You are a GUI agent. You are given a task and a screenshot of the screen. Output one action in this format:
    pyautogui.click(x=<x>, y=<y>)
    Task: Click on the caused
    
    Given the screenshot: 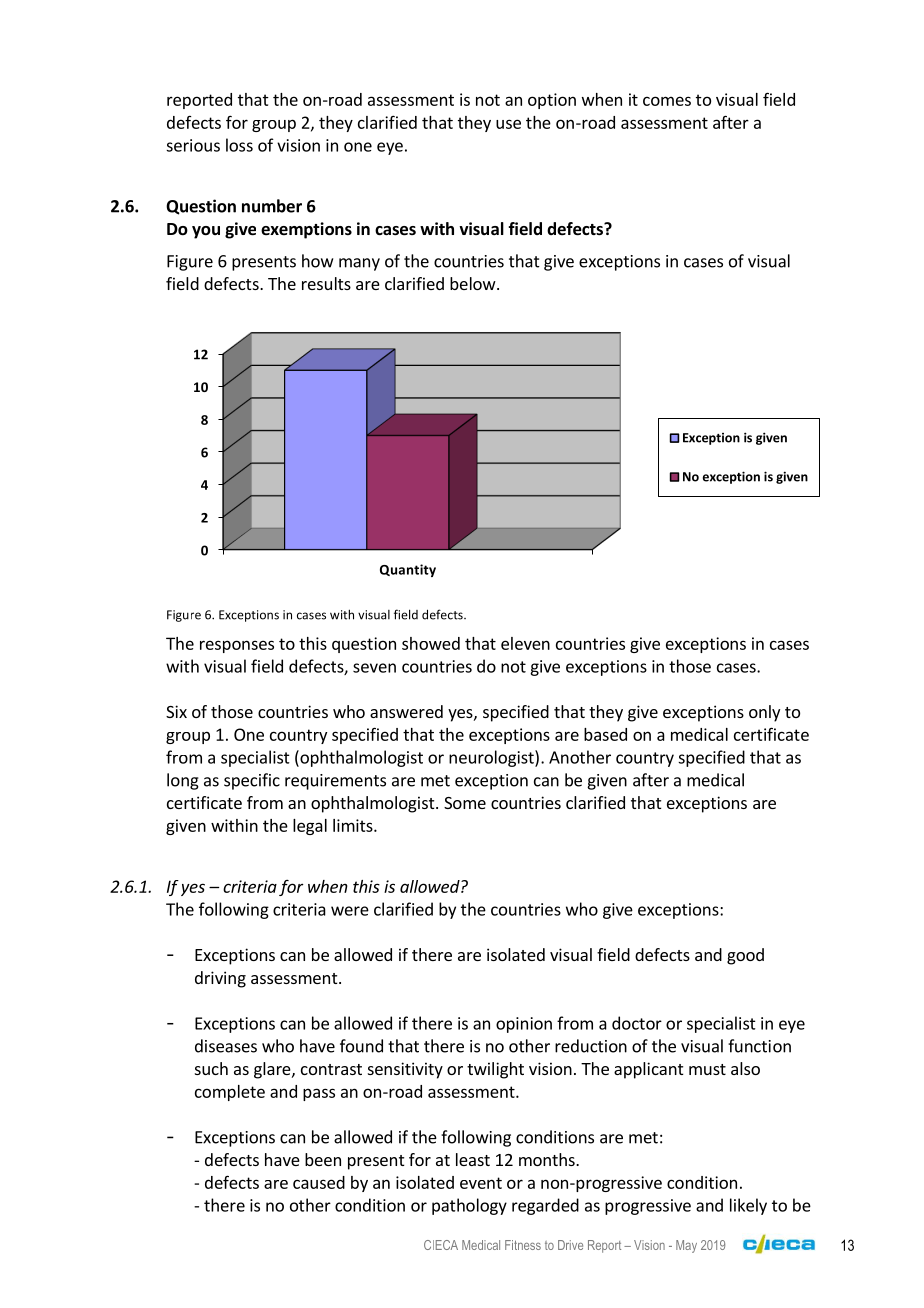 What is the action you would take?
    pyautogui.click(x=319, y=1182)
